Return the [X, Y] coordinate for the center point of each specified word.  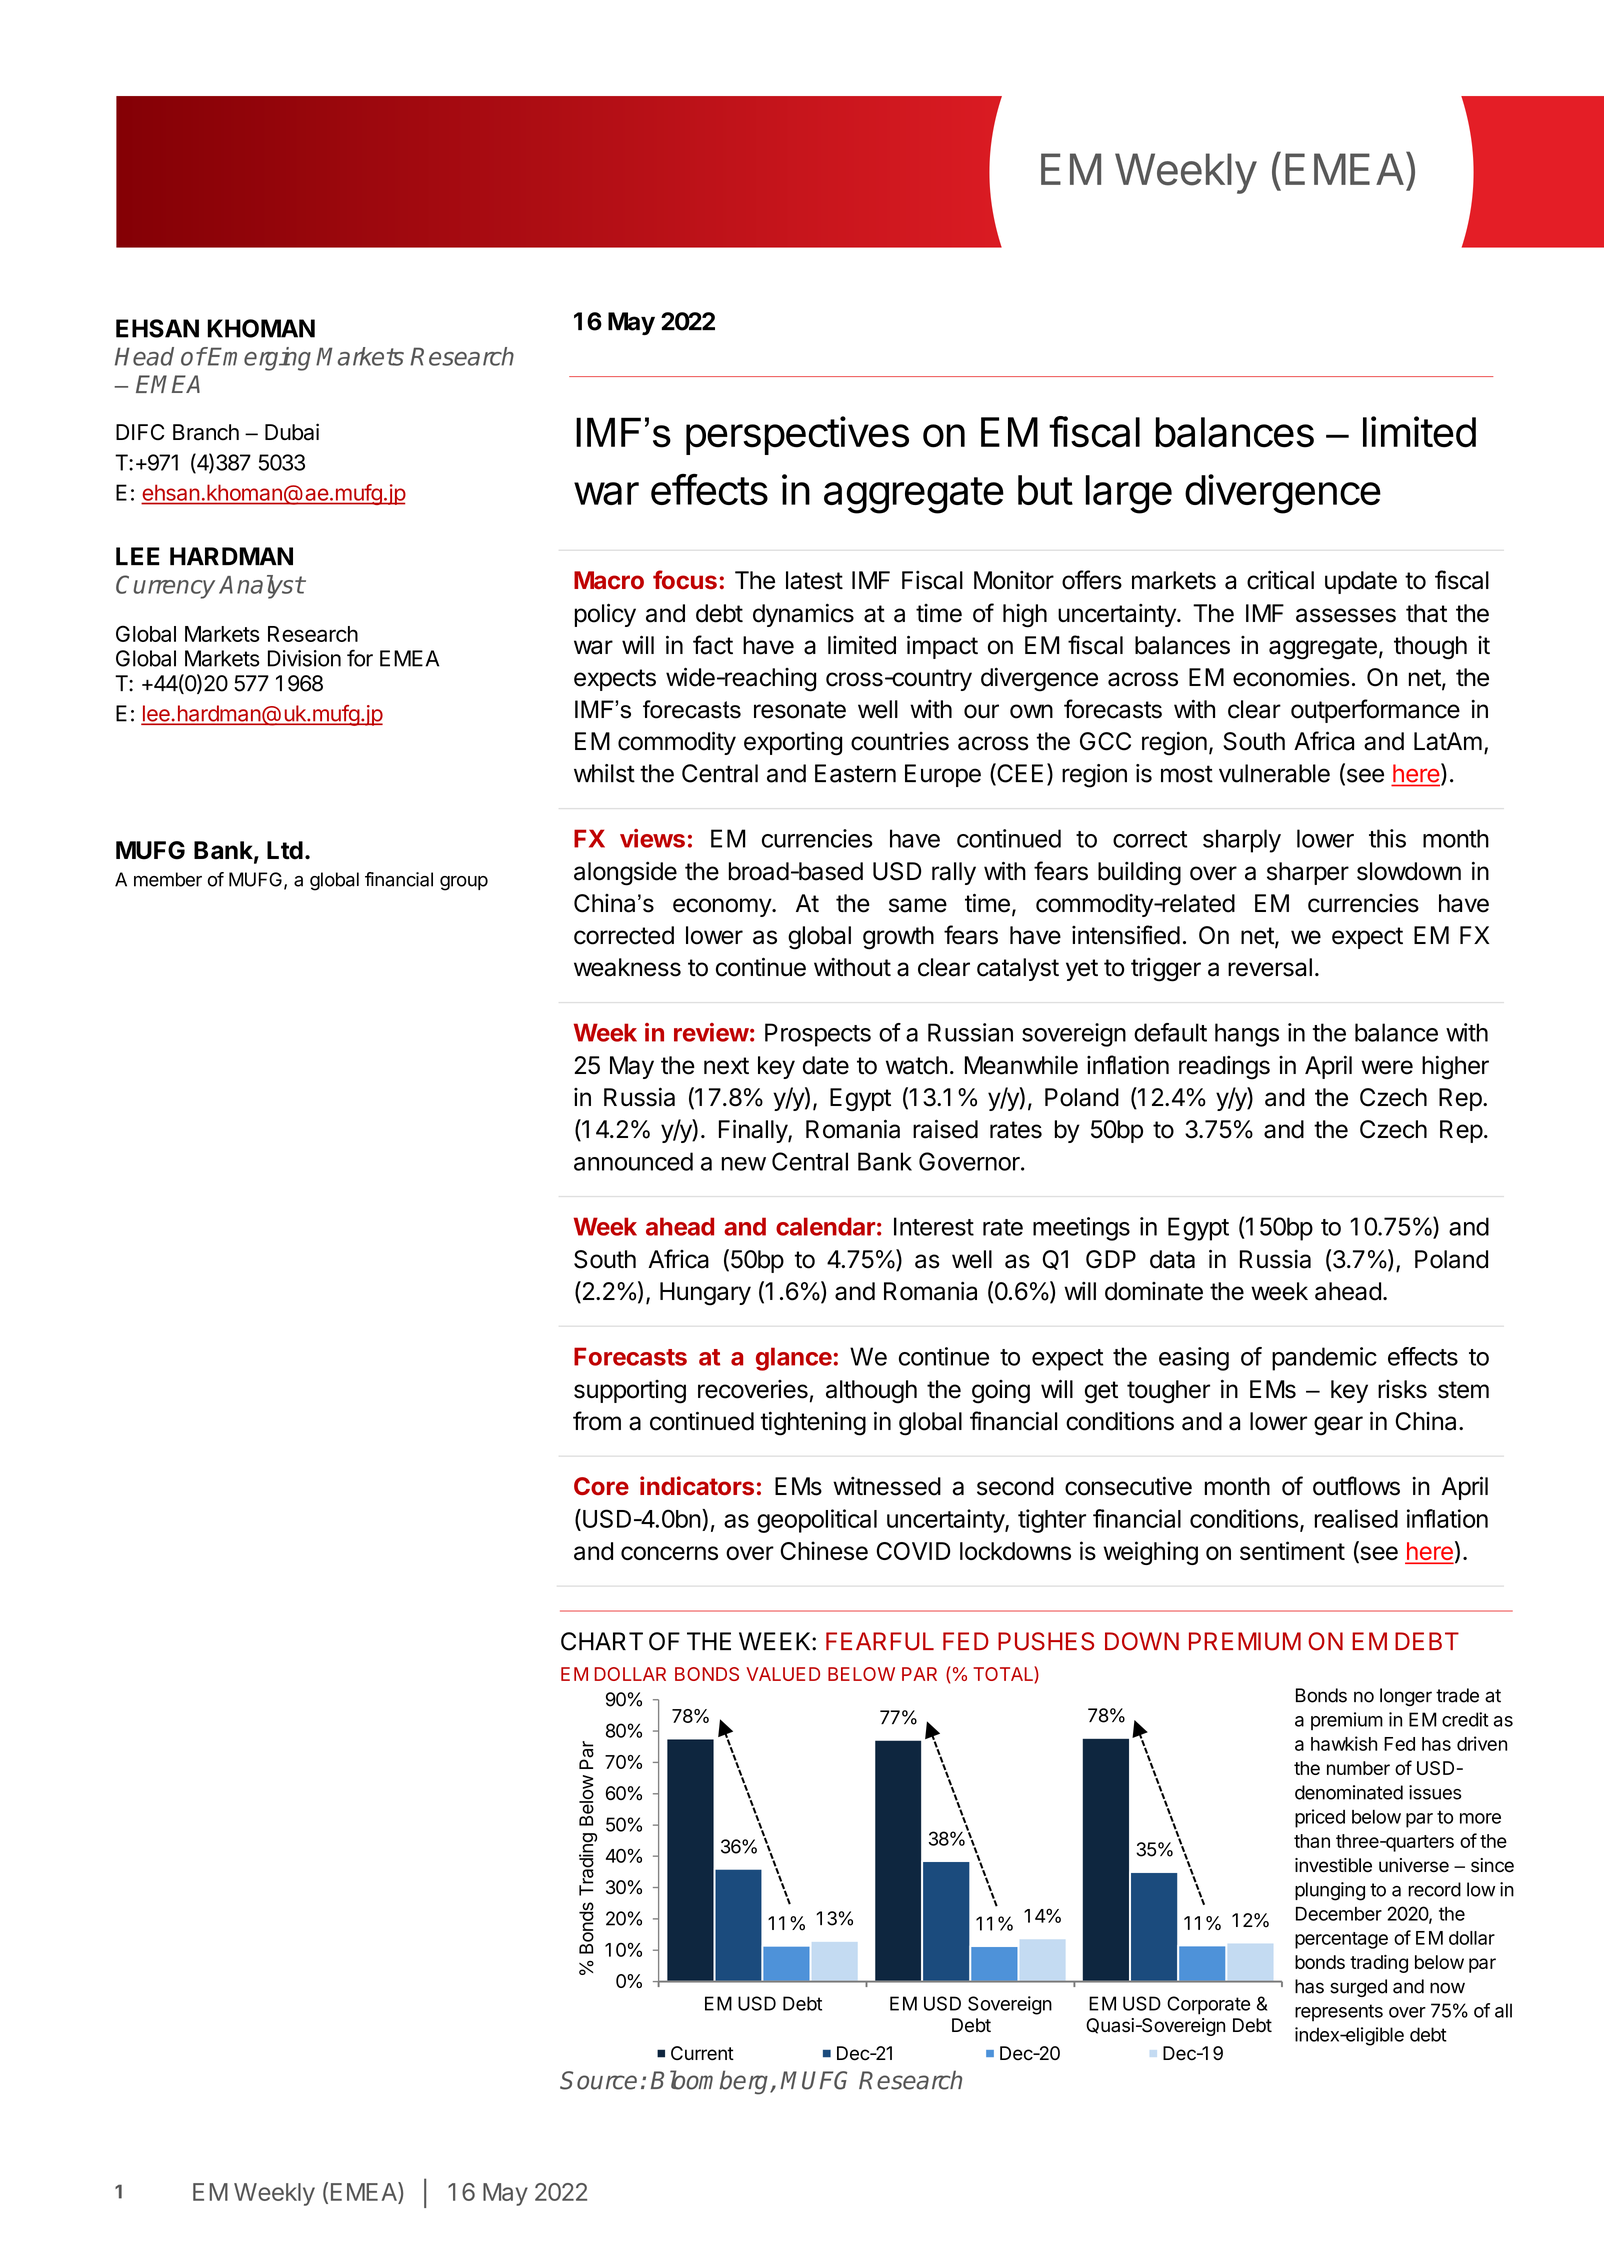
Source [598, 2080]
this [1387, 838]
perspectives [797, 435]
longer [1406, 1697]
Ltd [285, 850]
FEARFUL [880, 1641]
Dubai [292, 432]
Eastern [855, 773]
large [1129, 494]
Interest [934, 1226]
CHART [602, 1641]
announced [633, 1161]
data [1172, 1259]
